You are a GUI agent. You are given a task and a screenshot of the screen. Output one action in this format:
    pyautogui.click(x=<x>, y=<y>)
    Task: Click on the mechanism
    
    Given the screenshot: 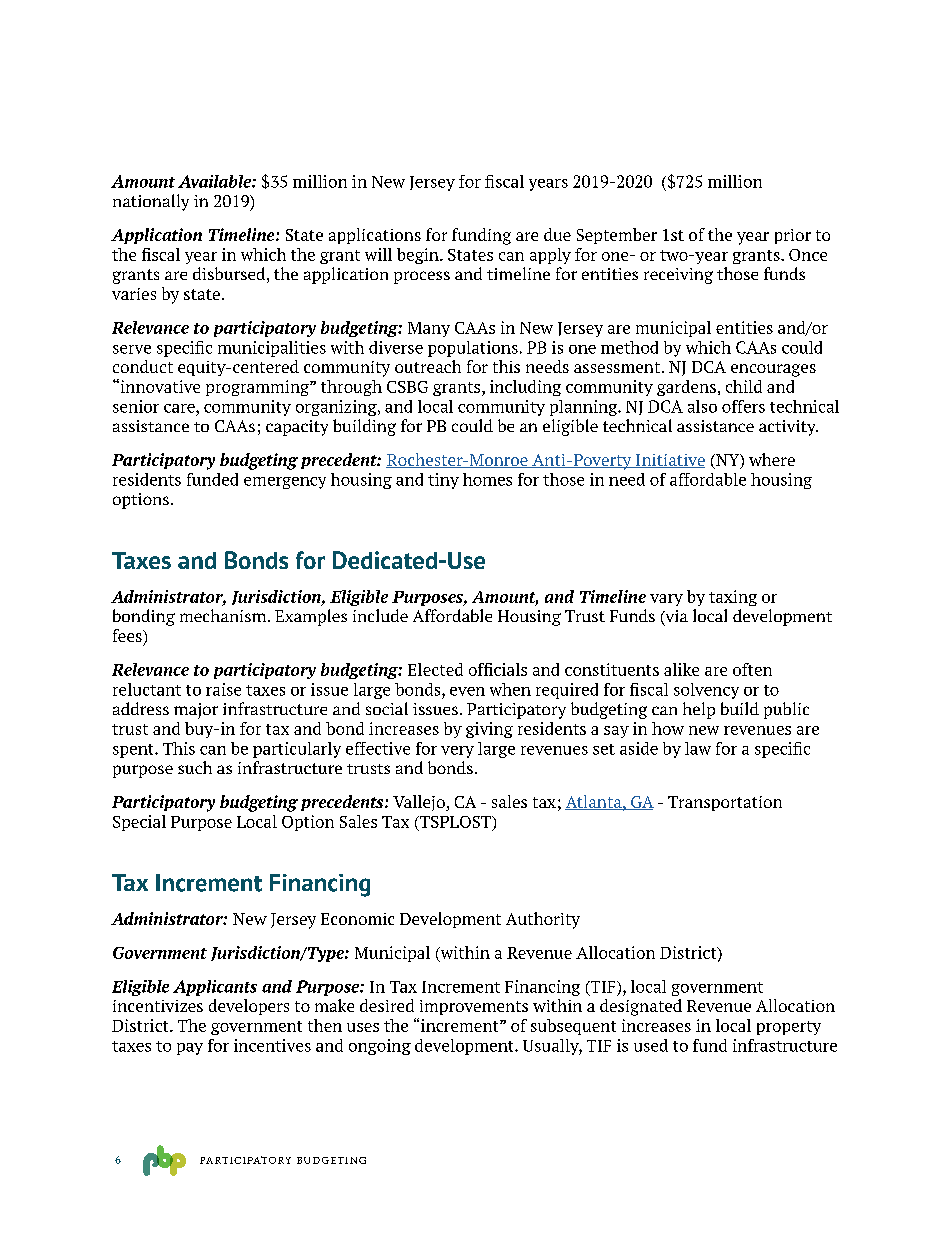 What is the action you would take?
    pyautogui.click(x=224, y=615)
